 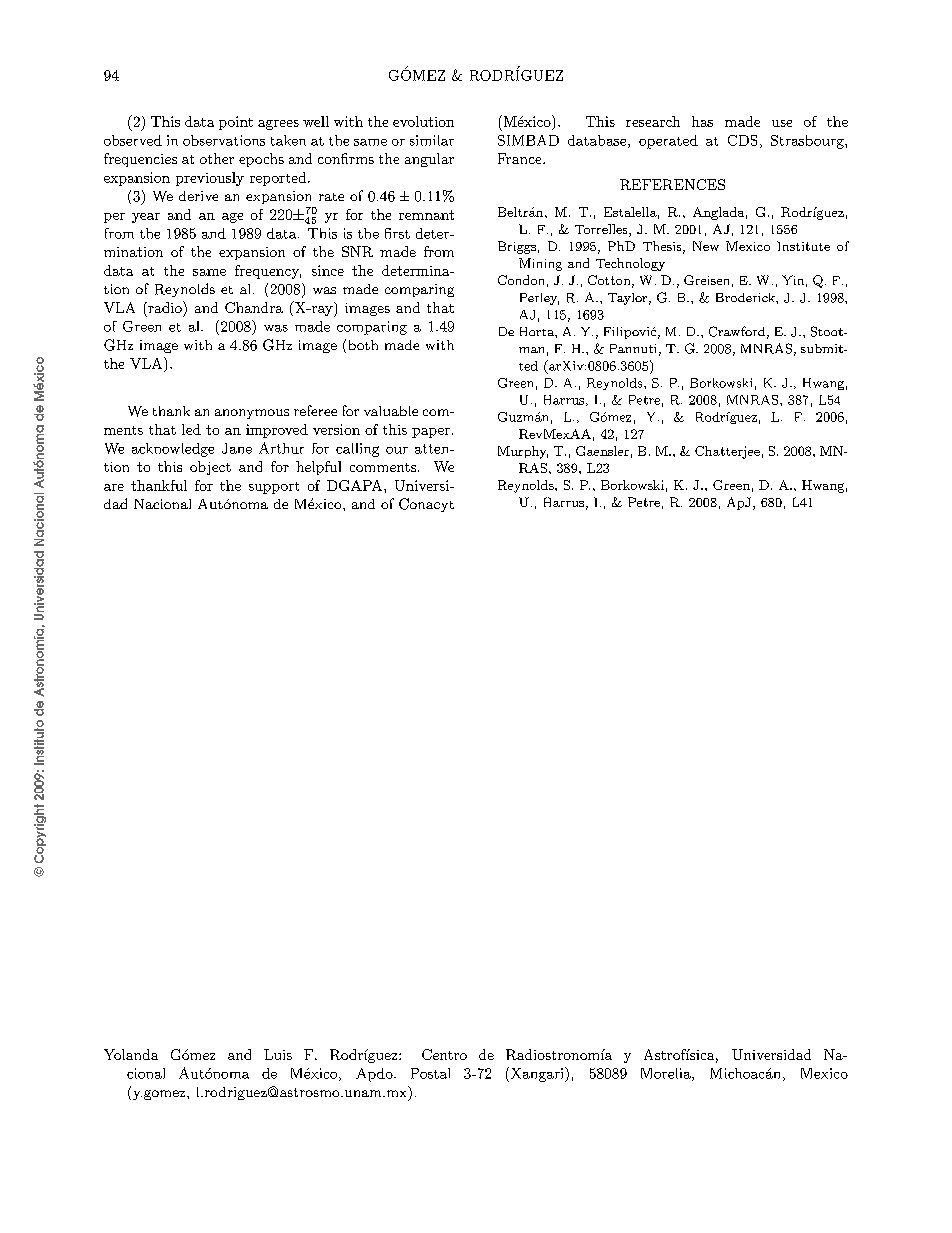 I want to click on similar, so click(x=432, y=140).
